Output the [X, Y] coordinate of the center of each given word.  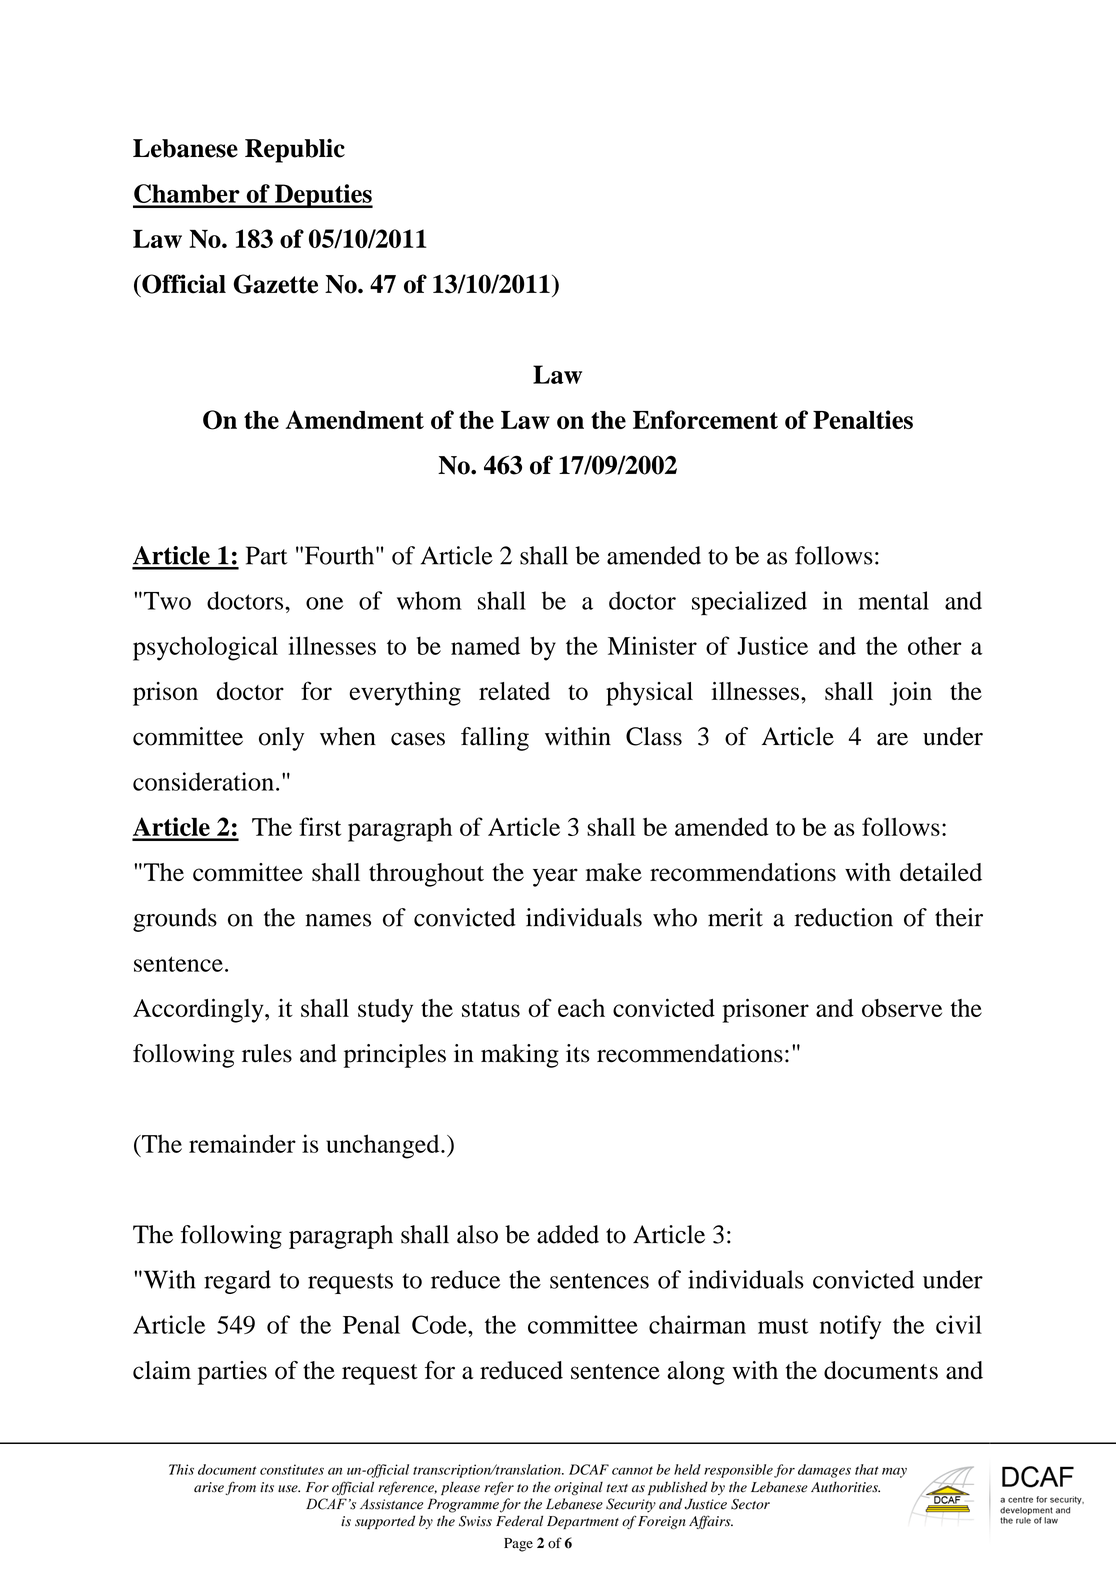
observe [902, 1008]
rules [267, 1053]
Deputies [323, 196]
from [240, 1488]
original [578, 1488]
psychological [205, 648]
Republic [295, 150]
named [485, 646]
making [520, 1056]
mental [893, 600]
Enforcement [705, 419]
